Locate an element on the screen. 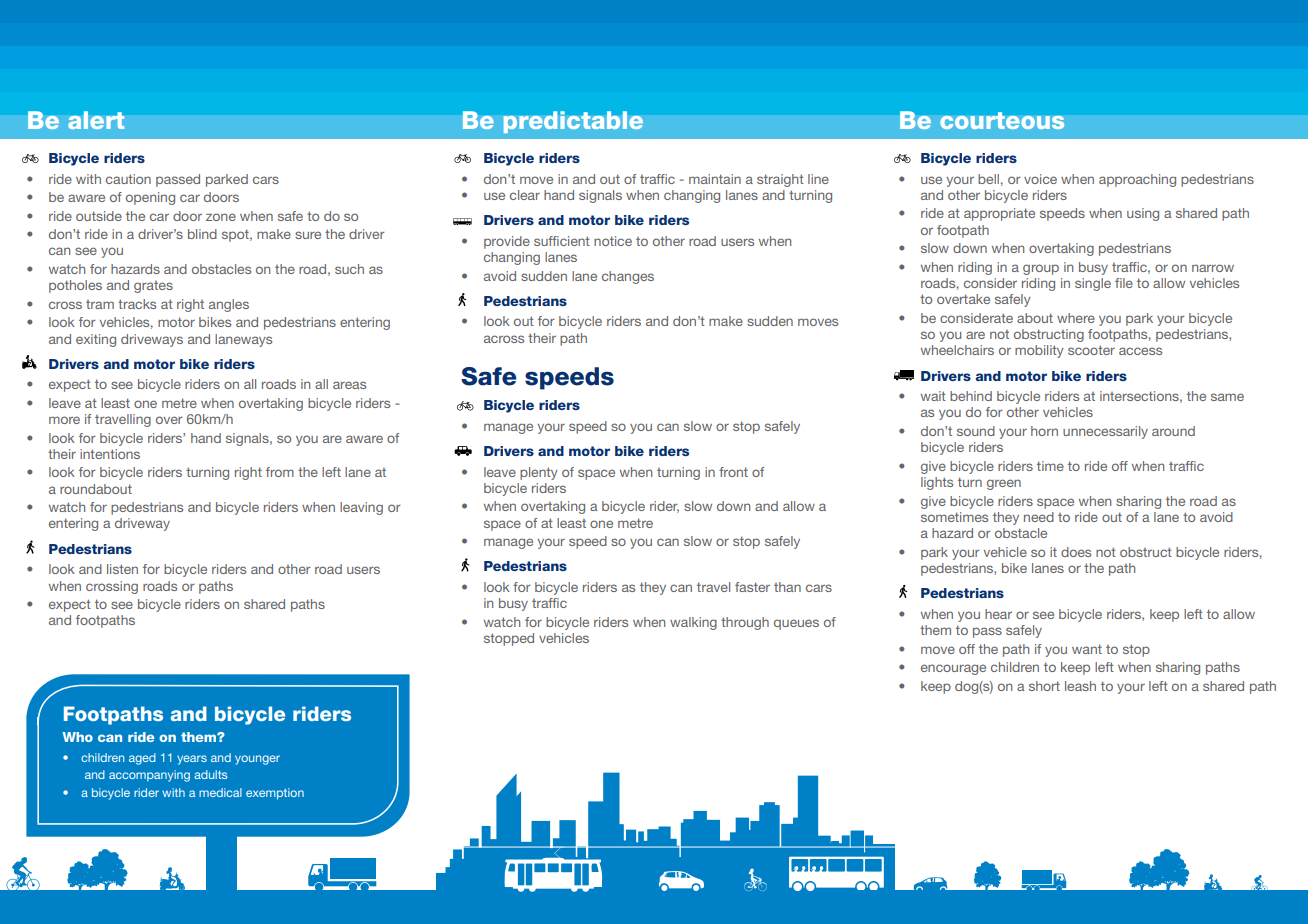 Image resolution: width=1308 pixels, height=924 pixels. courteous is located at coordinates (1002, 120).
